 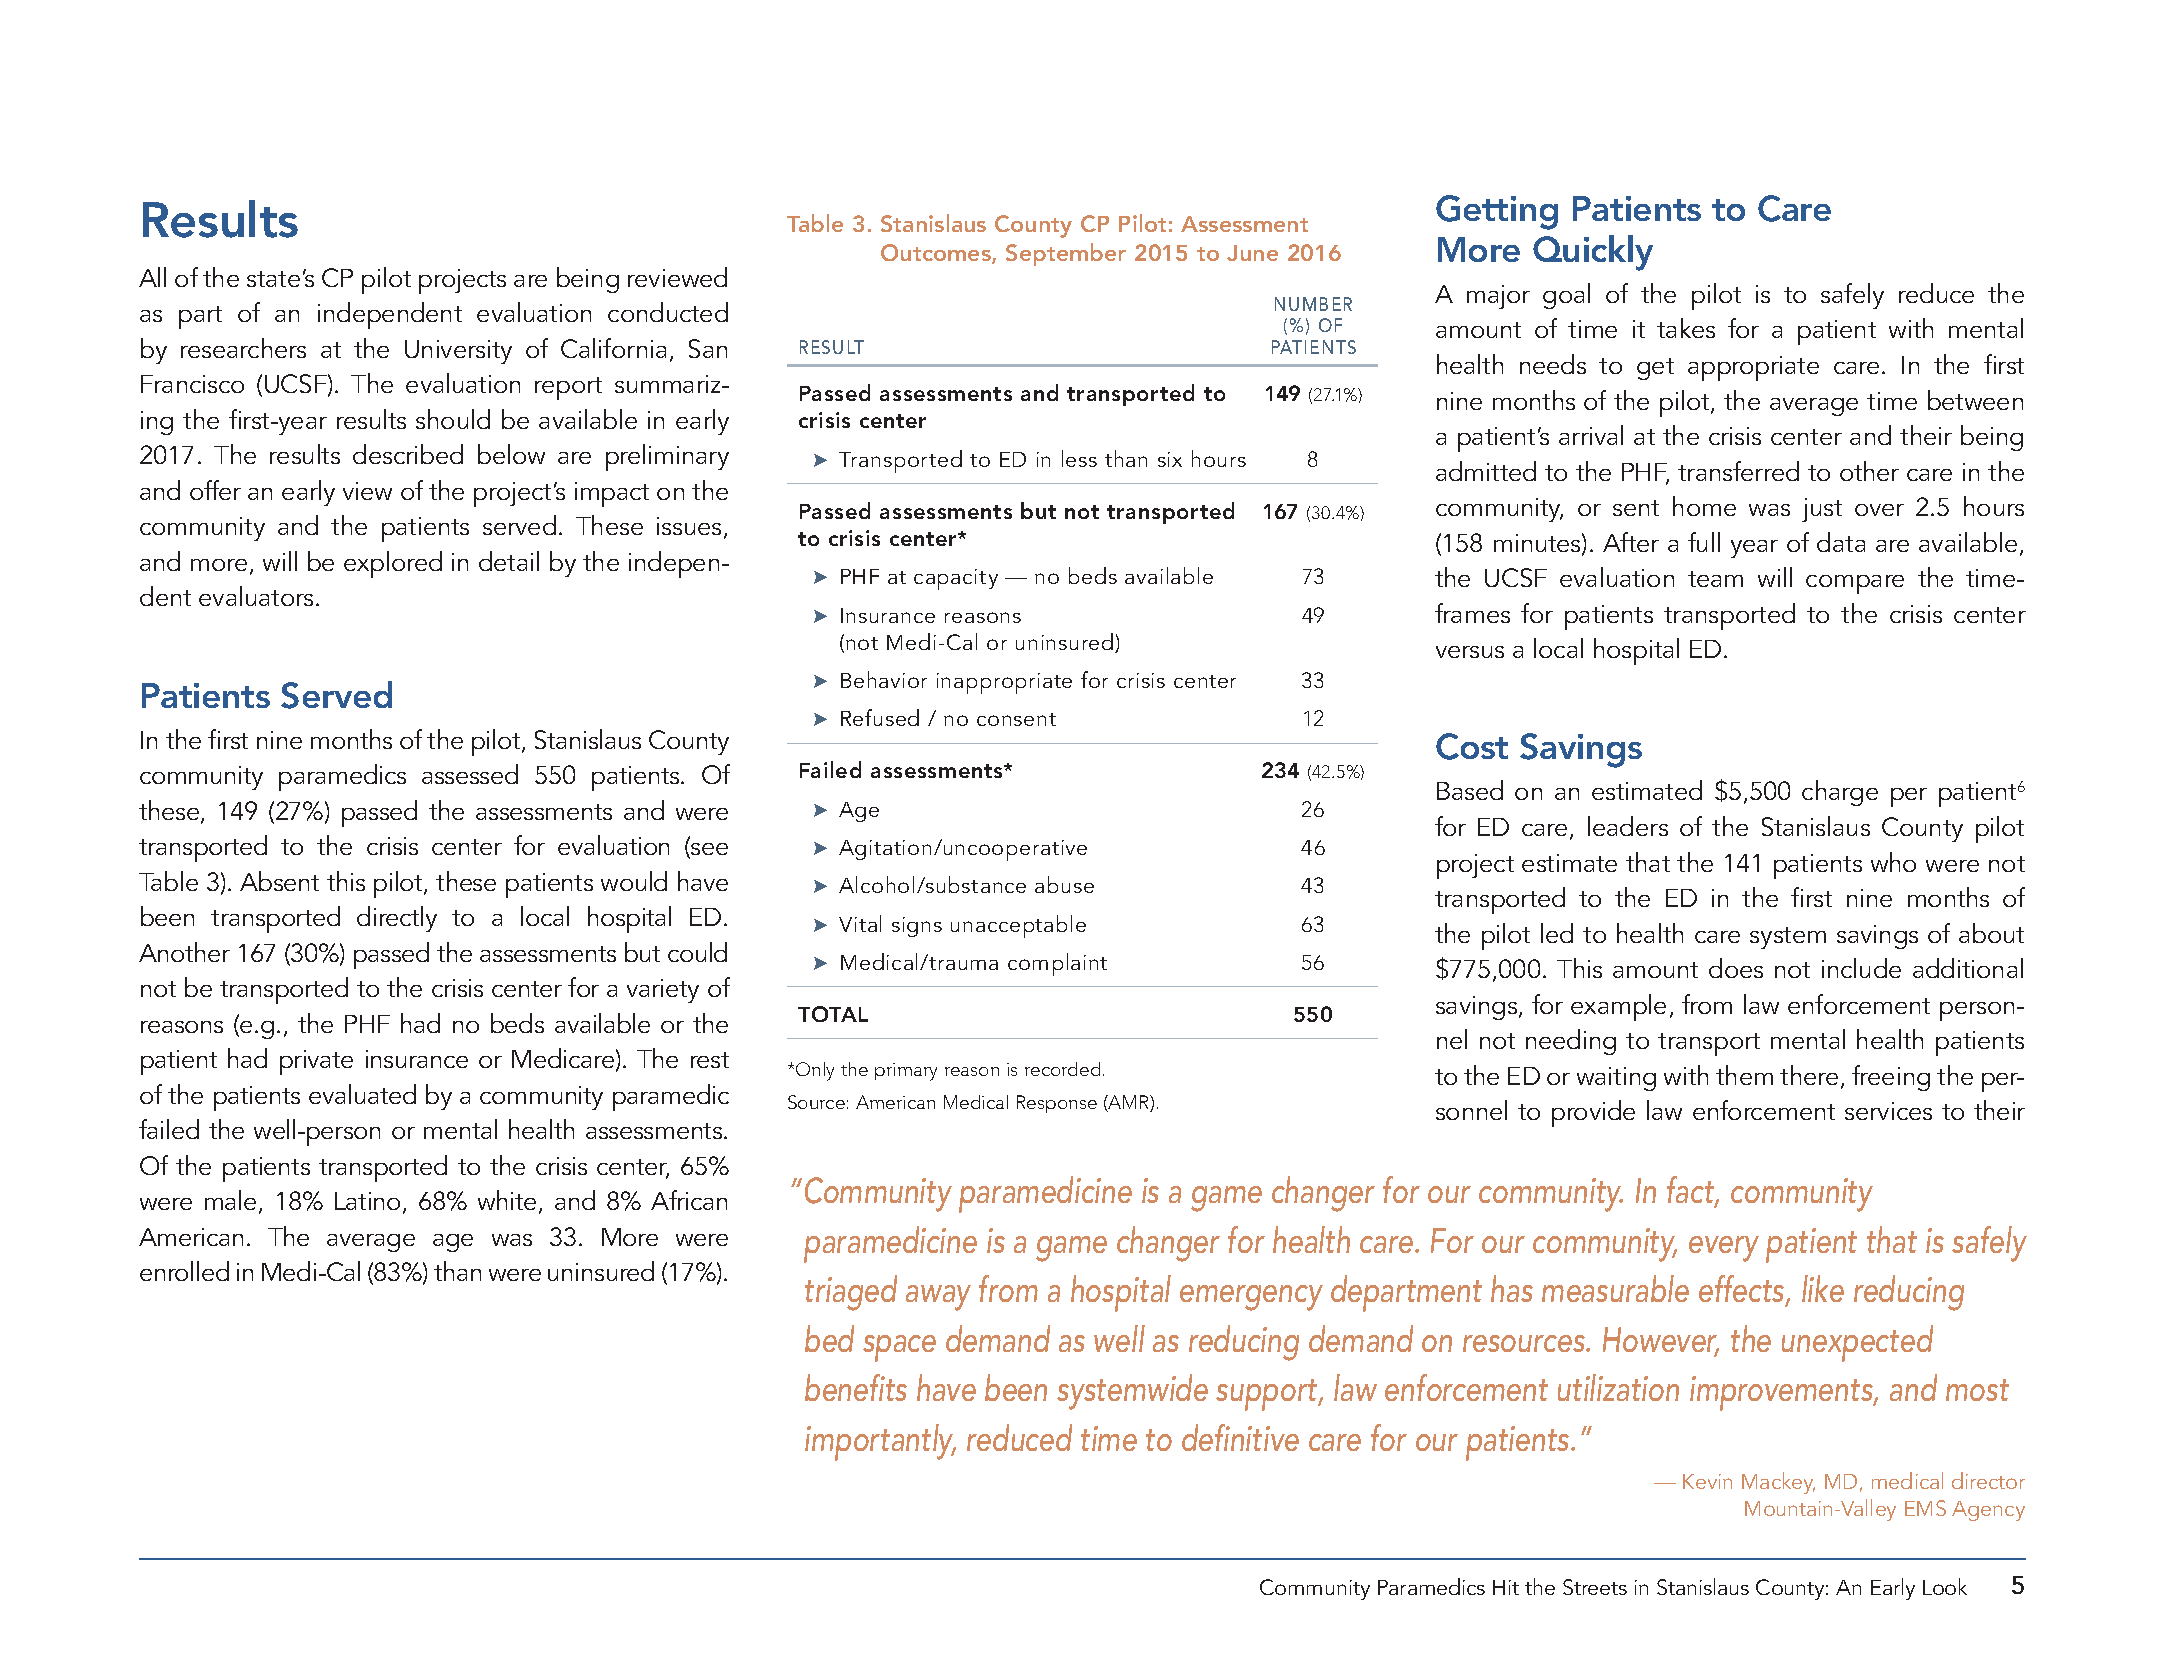 What do you see at coordinates (1066, 254) in the screenshot?
I see `September` at bounding box center [1066, 254].
